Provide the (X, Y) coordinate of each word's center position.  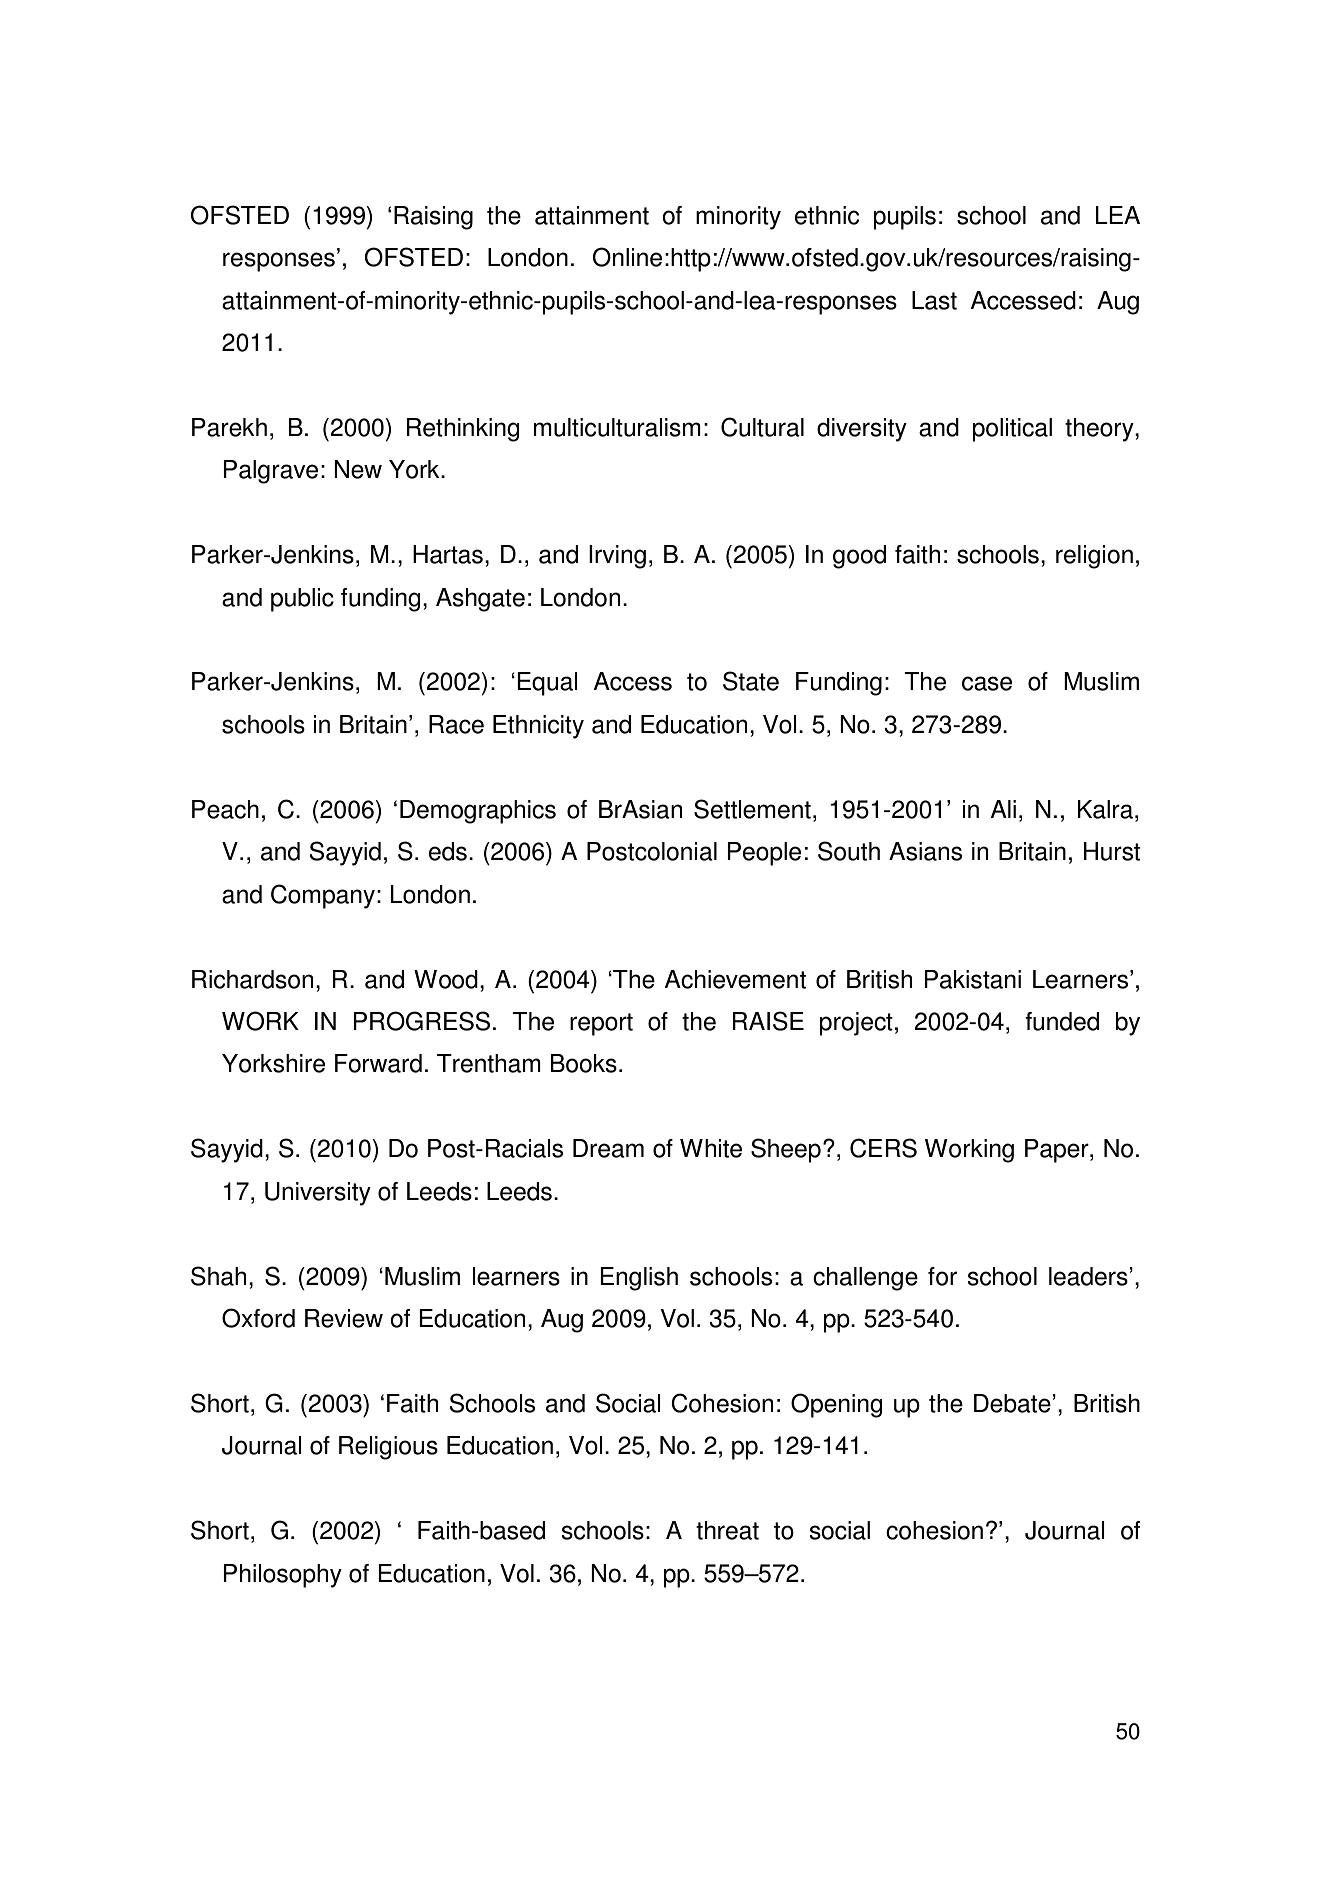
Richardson (252, 979)
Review (344, 1318)
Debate (1013, 1403)
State (751, 681)
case (987, 683)
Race (456, 724)
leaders (1089, 1276)
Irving (617, 557)
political (1012, 430)
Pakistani (972, 979)
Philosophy (282, 1576)
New (358, 469)
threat (727, 1530)
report (601, 1024)
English (639, 1279)
